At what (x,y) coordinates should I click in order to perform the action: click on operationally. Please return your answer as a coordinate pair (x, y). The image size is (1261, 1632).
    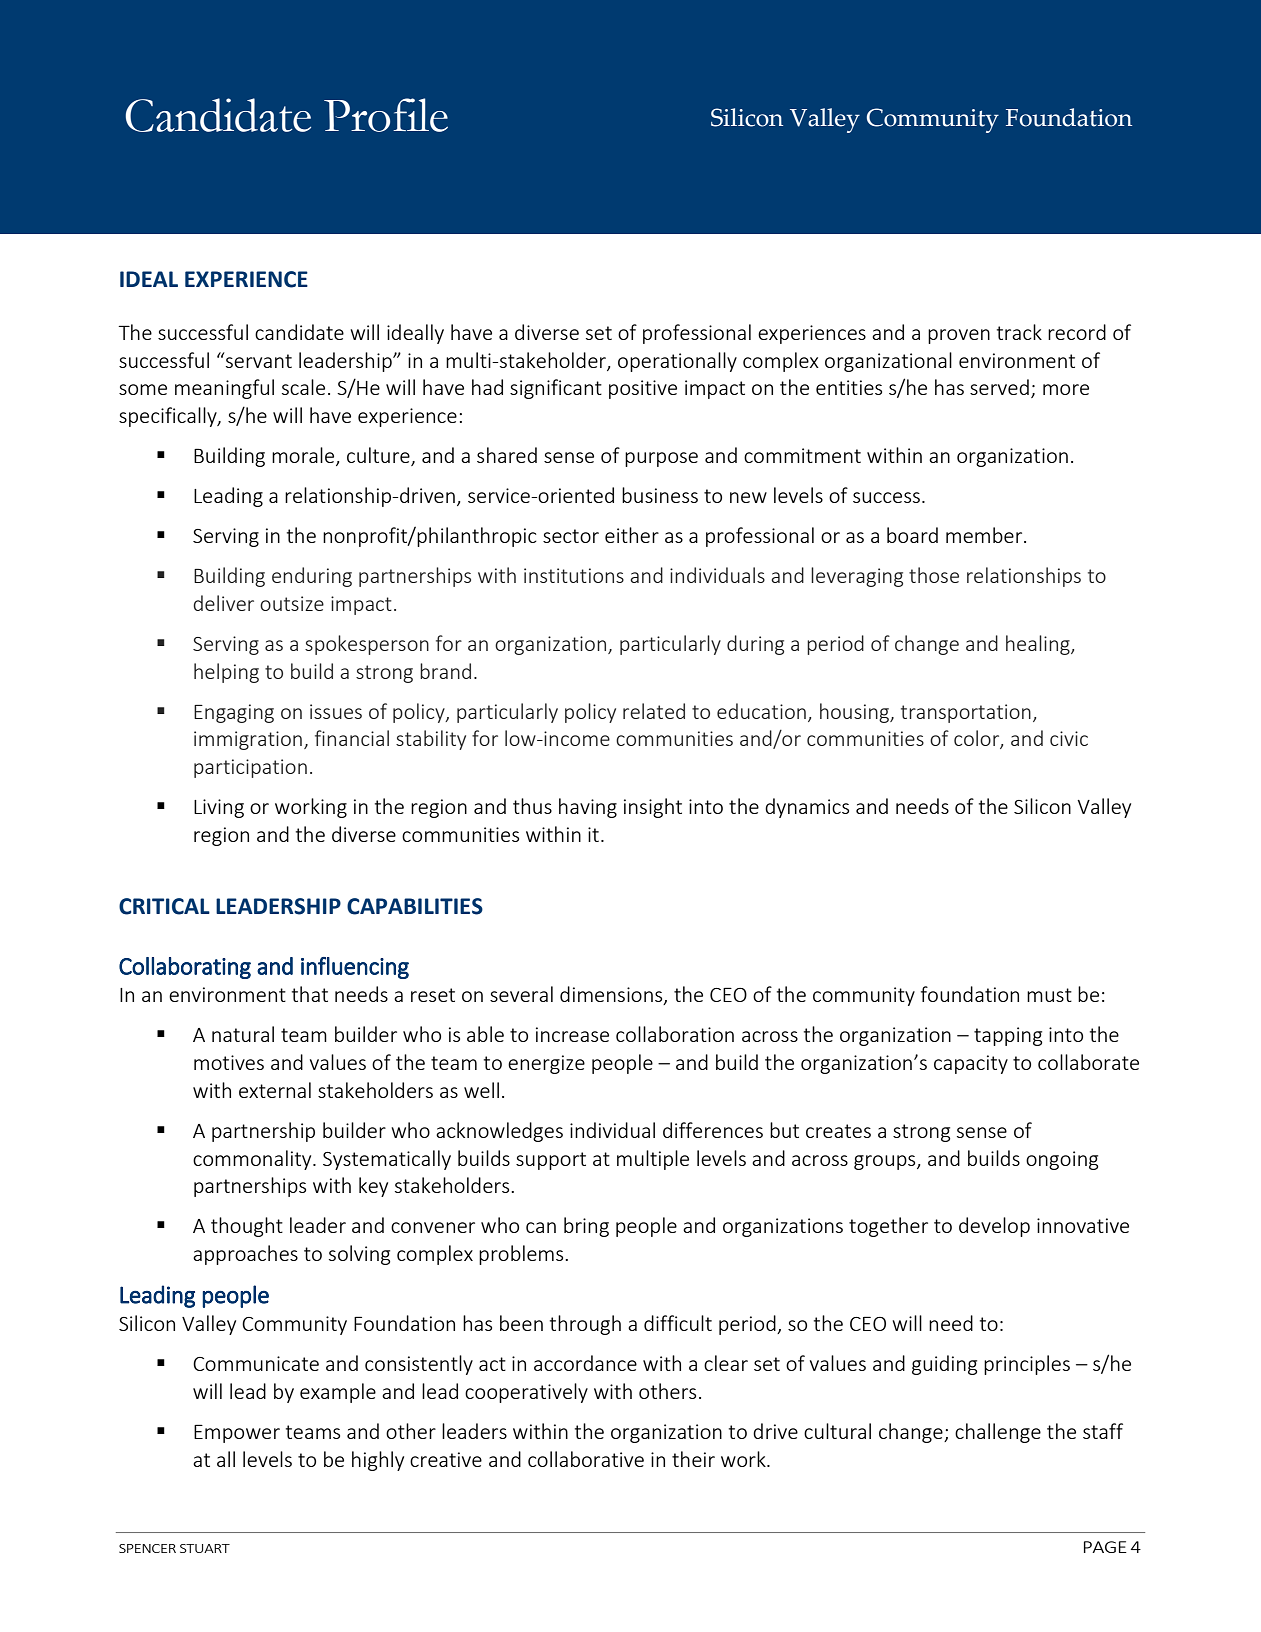
    Looking at the image, I should click on (677, 362).
